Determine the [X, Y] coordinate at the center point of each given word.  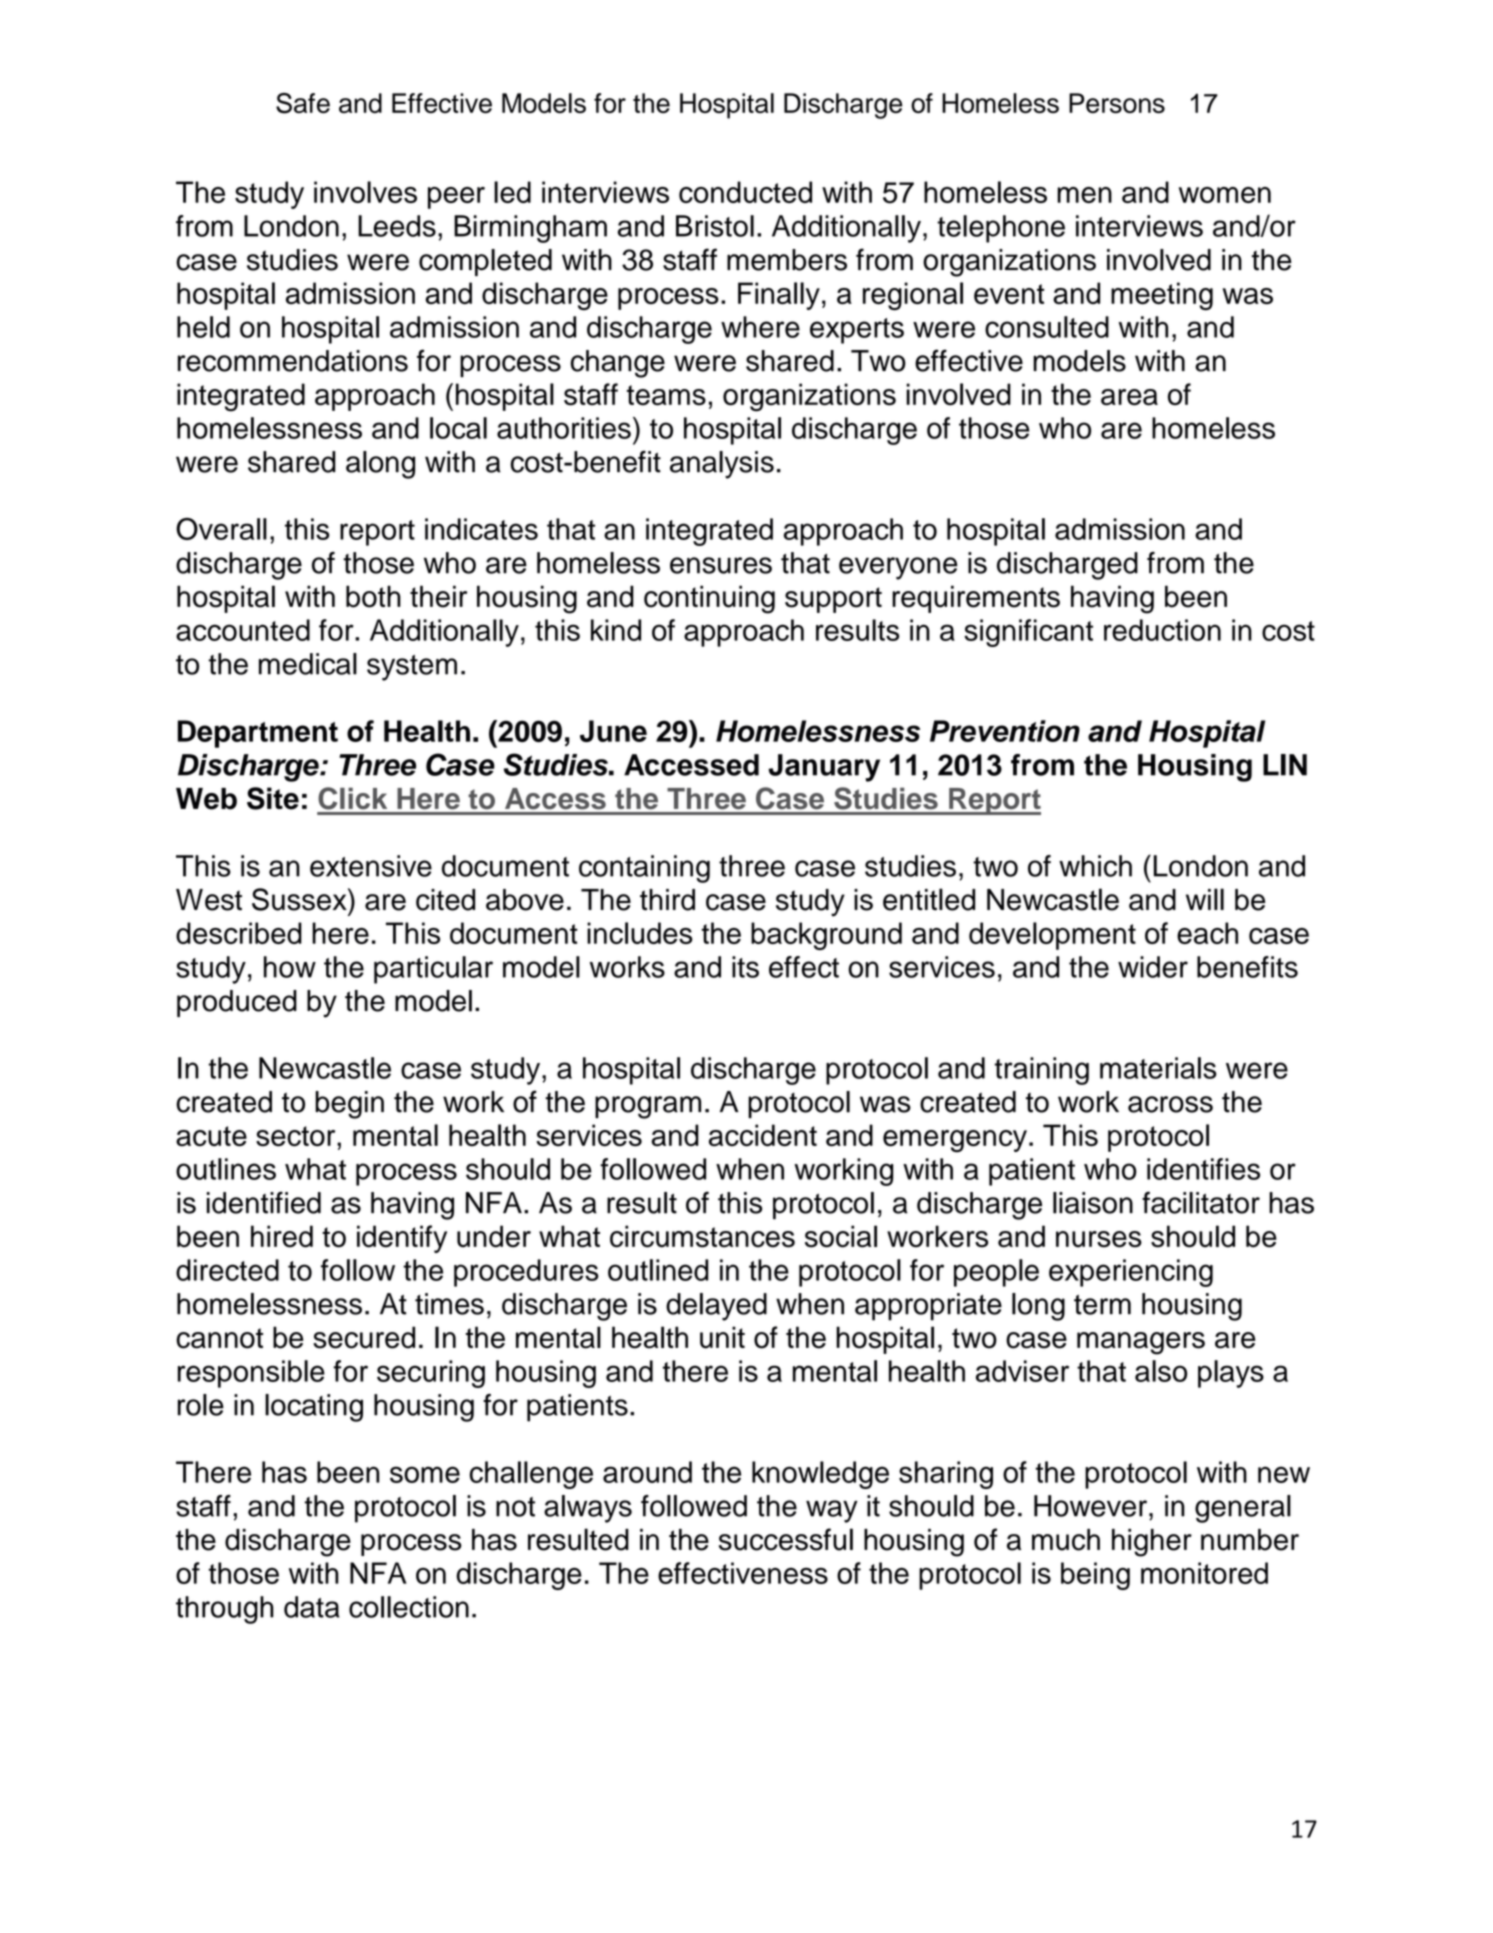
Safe [303, 103]
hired [282, 1236]
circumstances [702, 1236]
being [1095, 1576]
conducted [745, 192]
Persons [1117, 103]
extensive [371, 866]
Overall [221, 529]
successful [786, 1539]
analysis [722, 465]
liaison [1093, 1203]
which [1095, 866]
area [1129, 397]
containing [644, 869]
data [311, 1607]
